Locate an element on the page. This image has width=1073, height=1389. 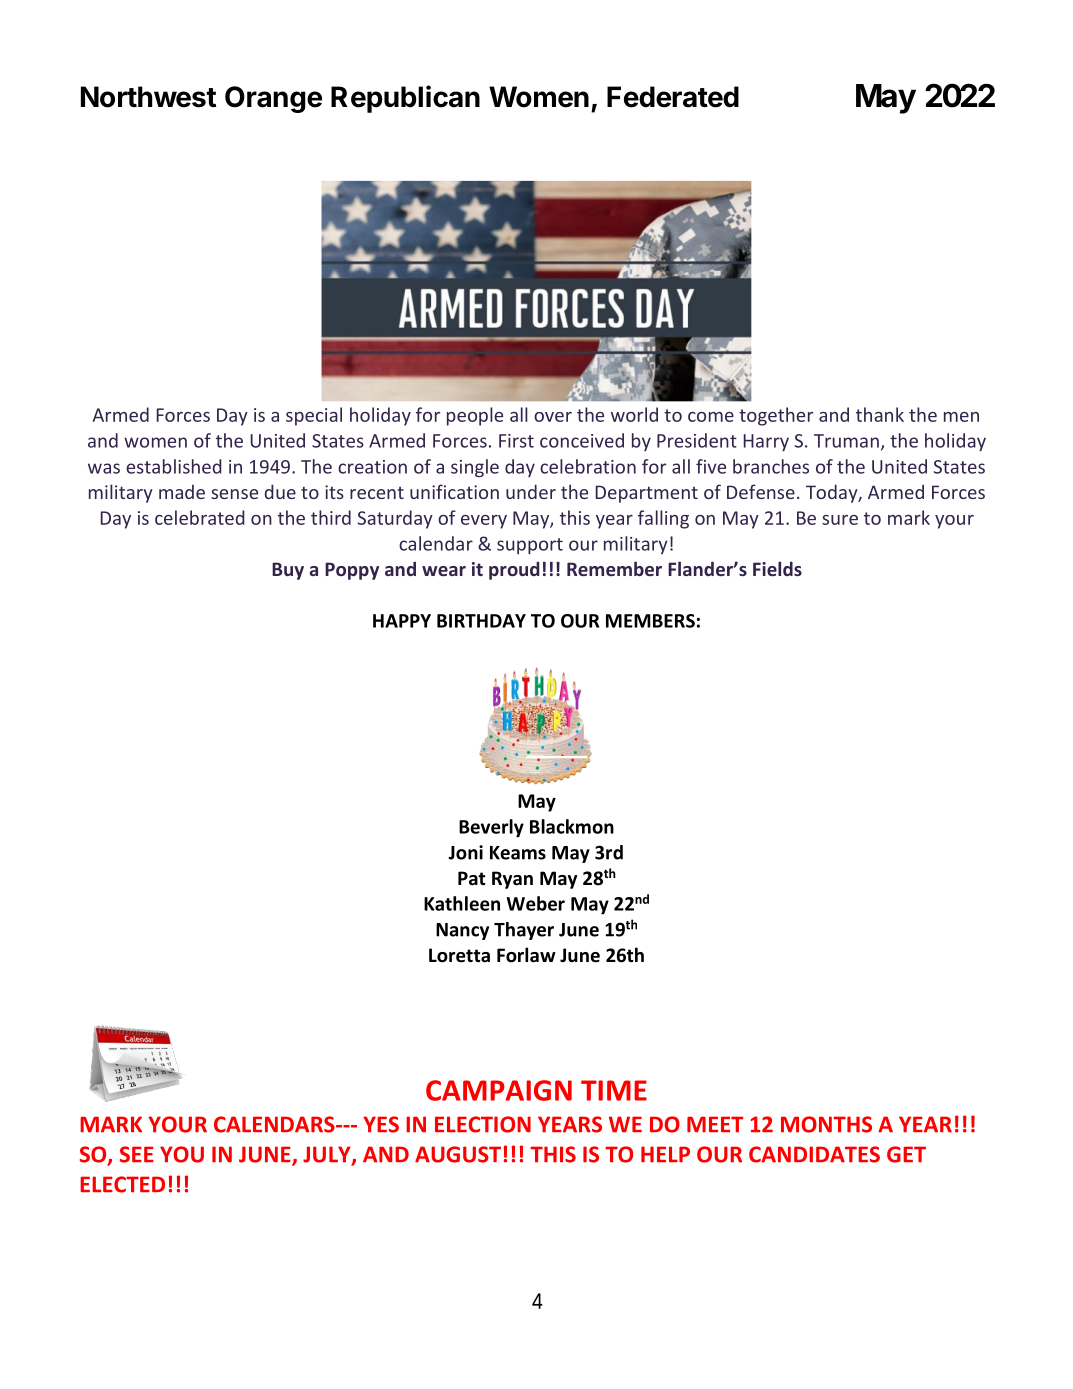
people is located at coordinates (475, 416).
